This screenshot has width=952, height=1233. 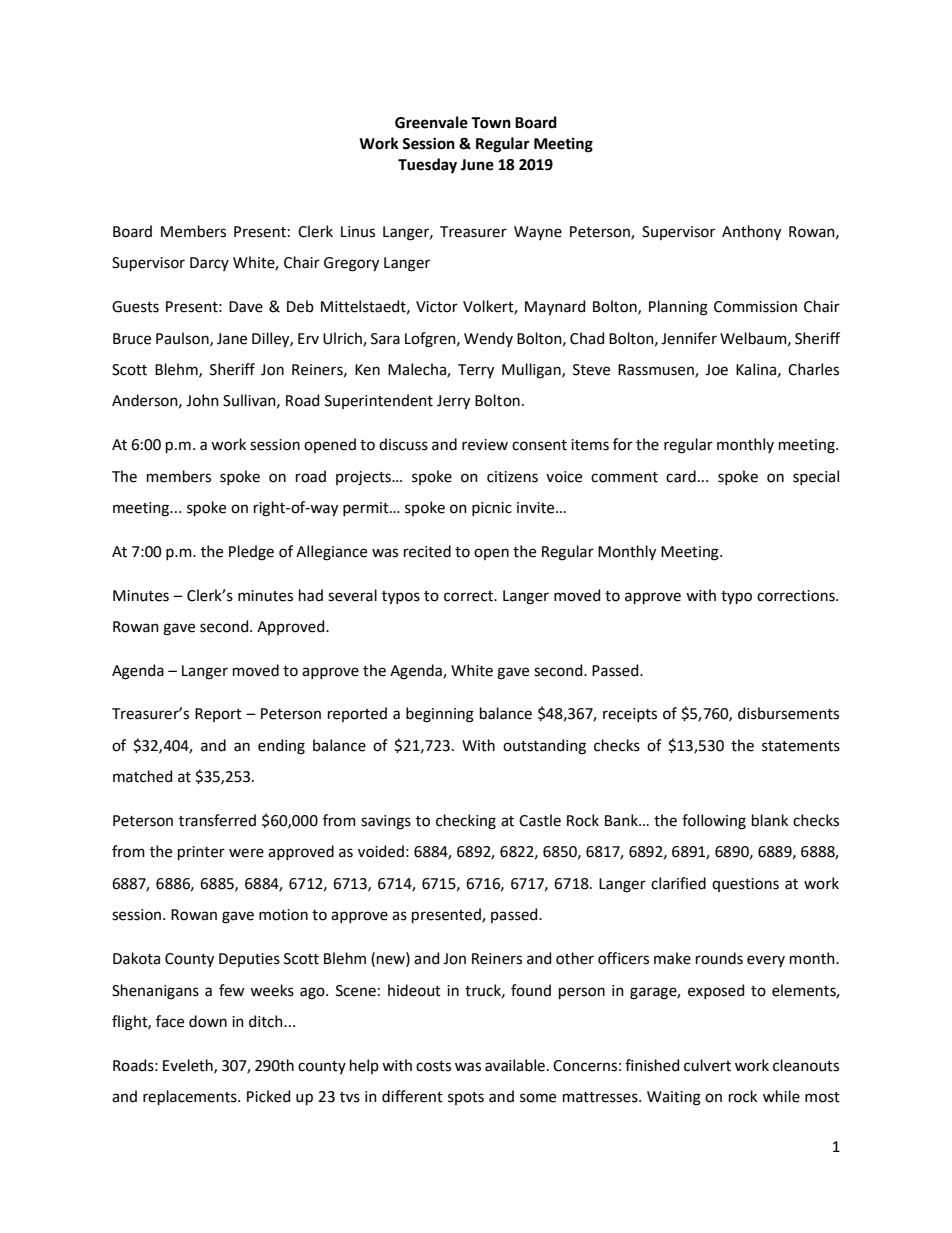 I want to click on ending, so click(x=281, y=747).
